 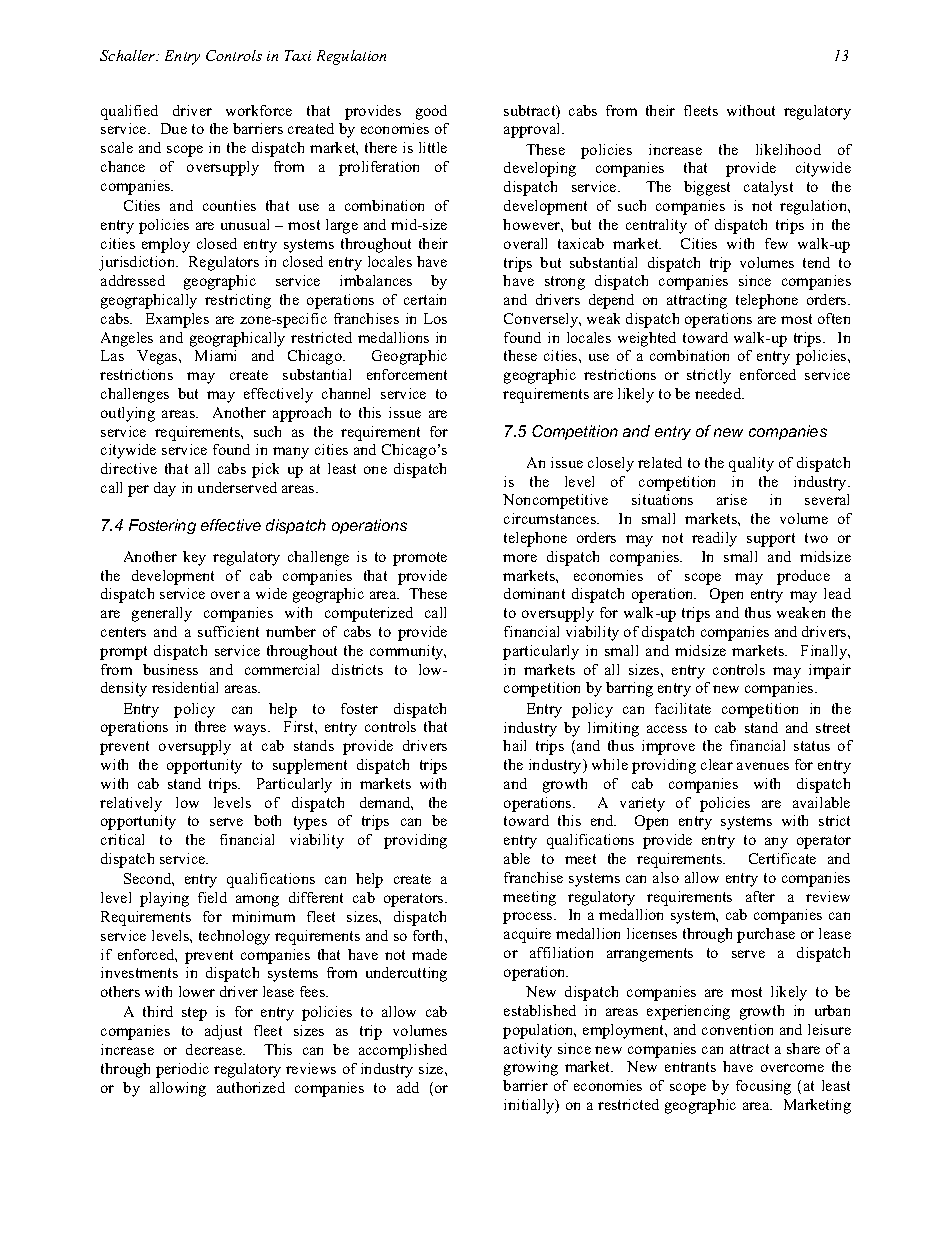 What do you see at coordinates (520, 558) in the document?
I see `more` at bounding box center [520, 558].
